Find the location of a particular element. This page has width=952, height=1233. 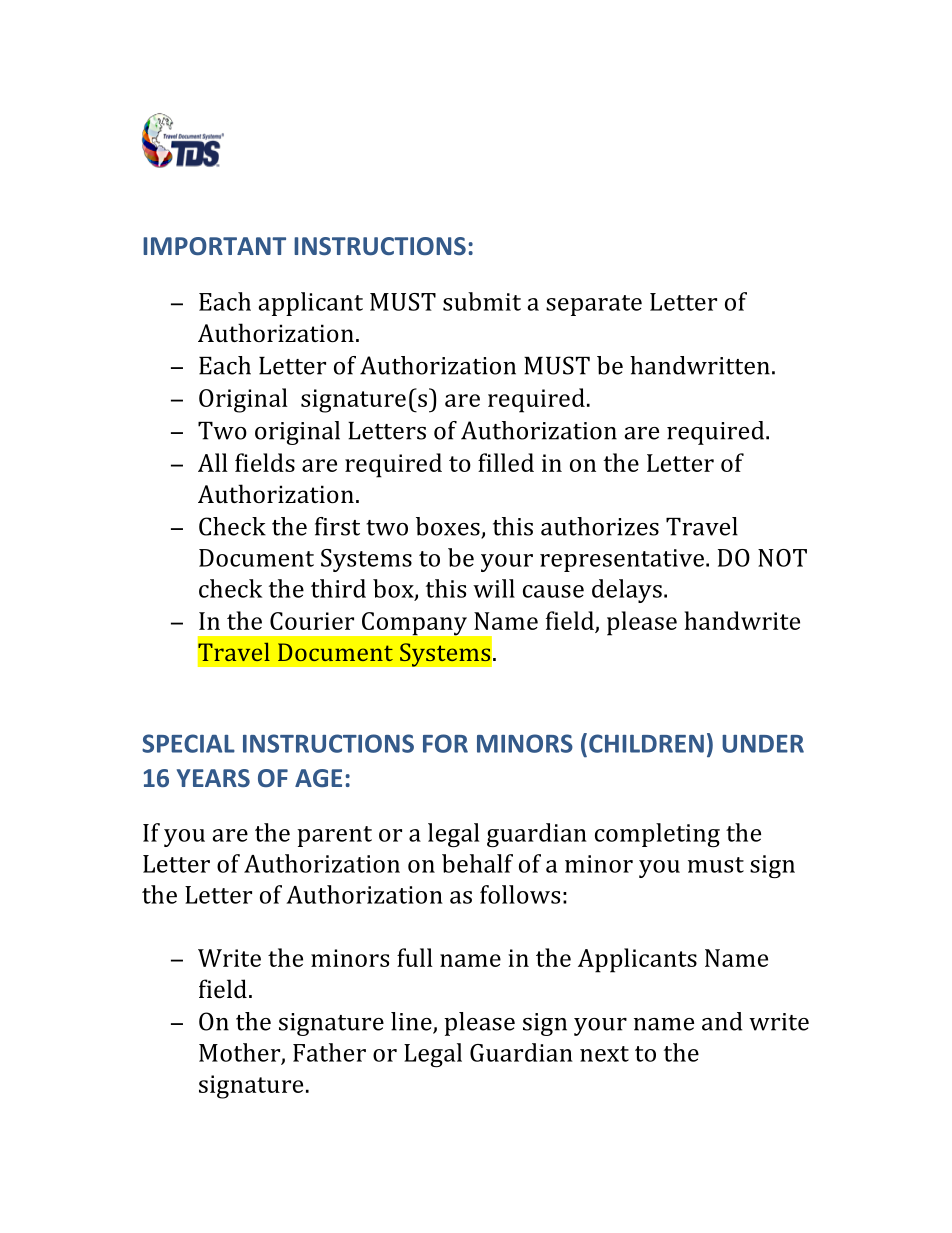

line is located at coordinates (412, 1022).
